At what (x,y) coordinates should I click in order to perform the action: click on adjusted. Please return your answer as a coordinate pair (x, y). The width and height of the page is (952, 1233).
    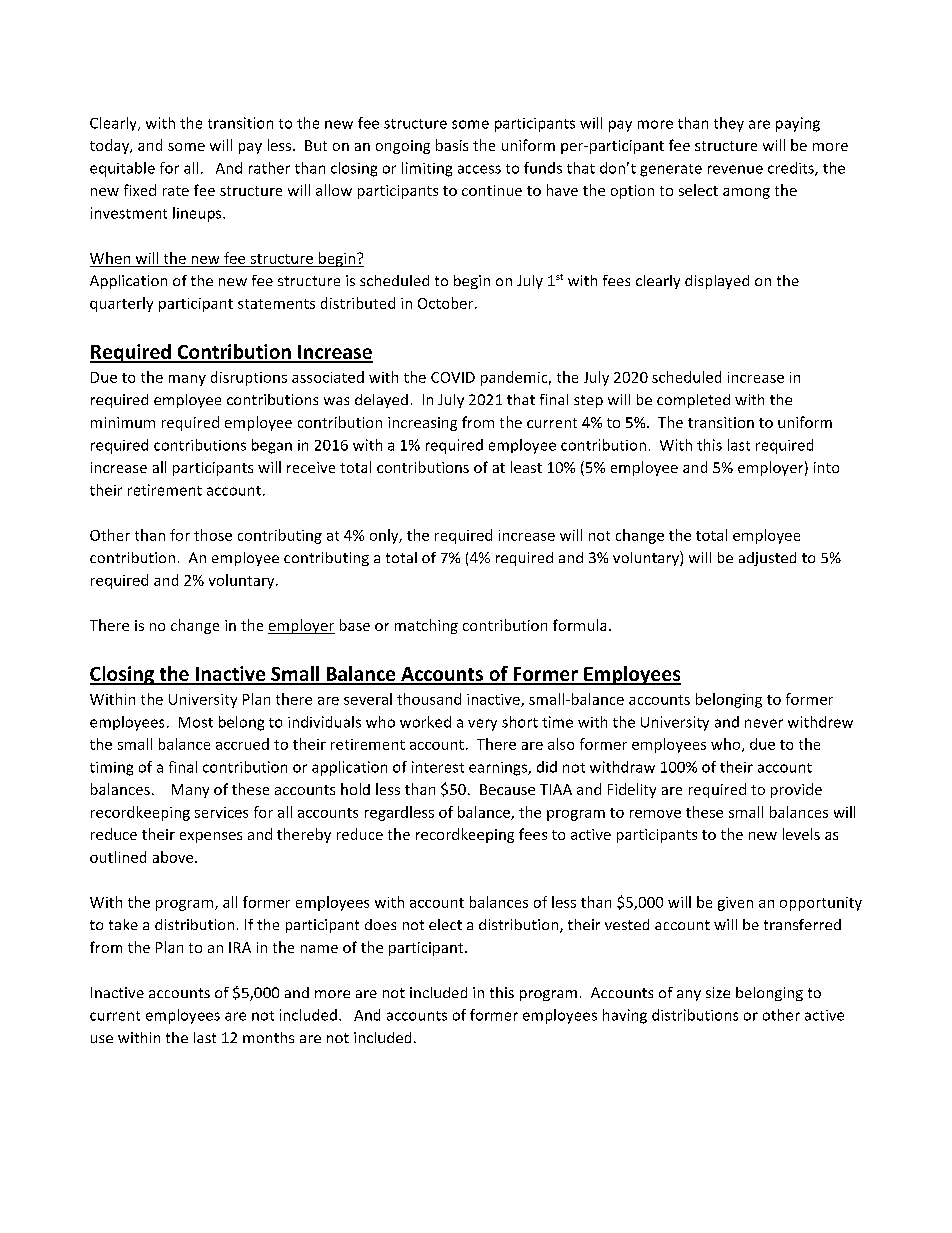
    Looking at the image, I should click on (767, 559).
